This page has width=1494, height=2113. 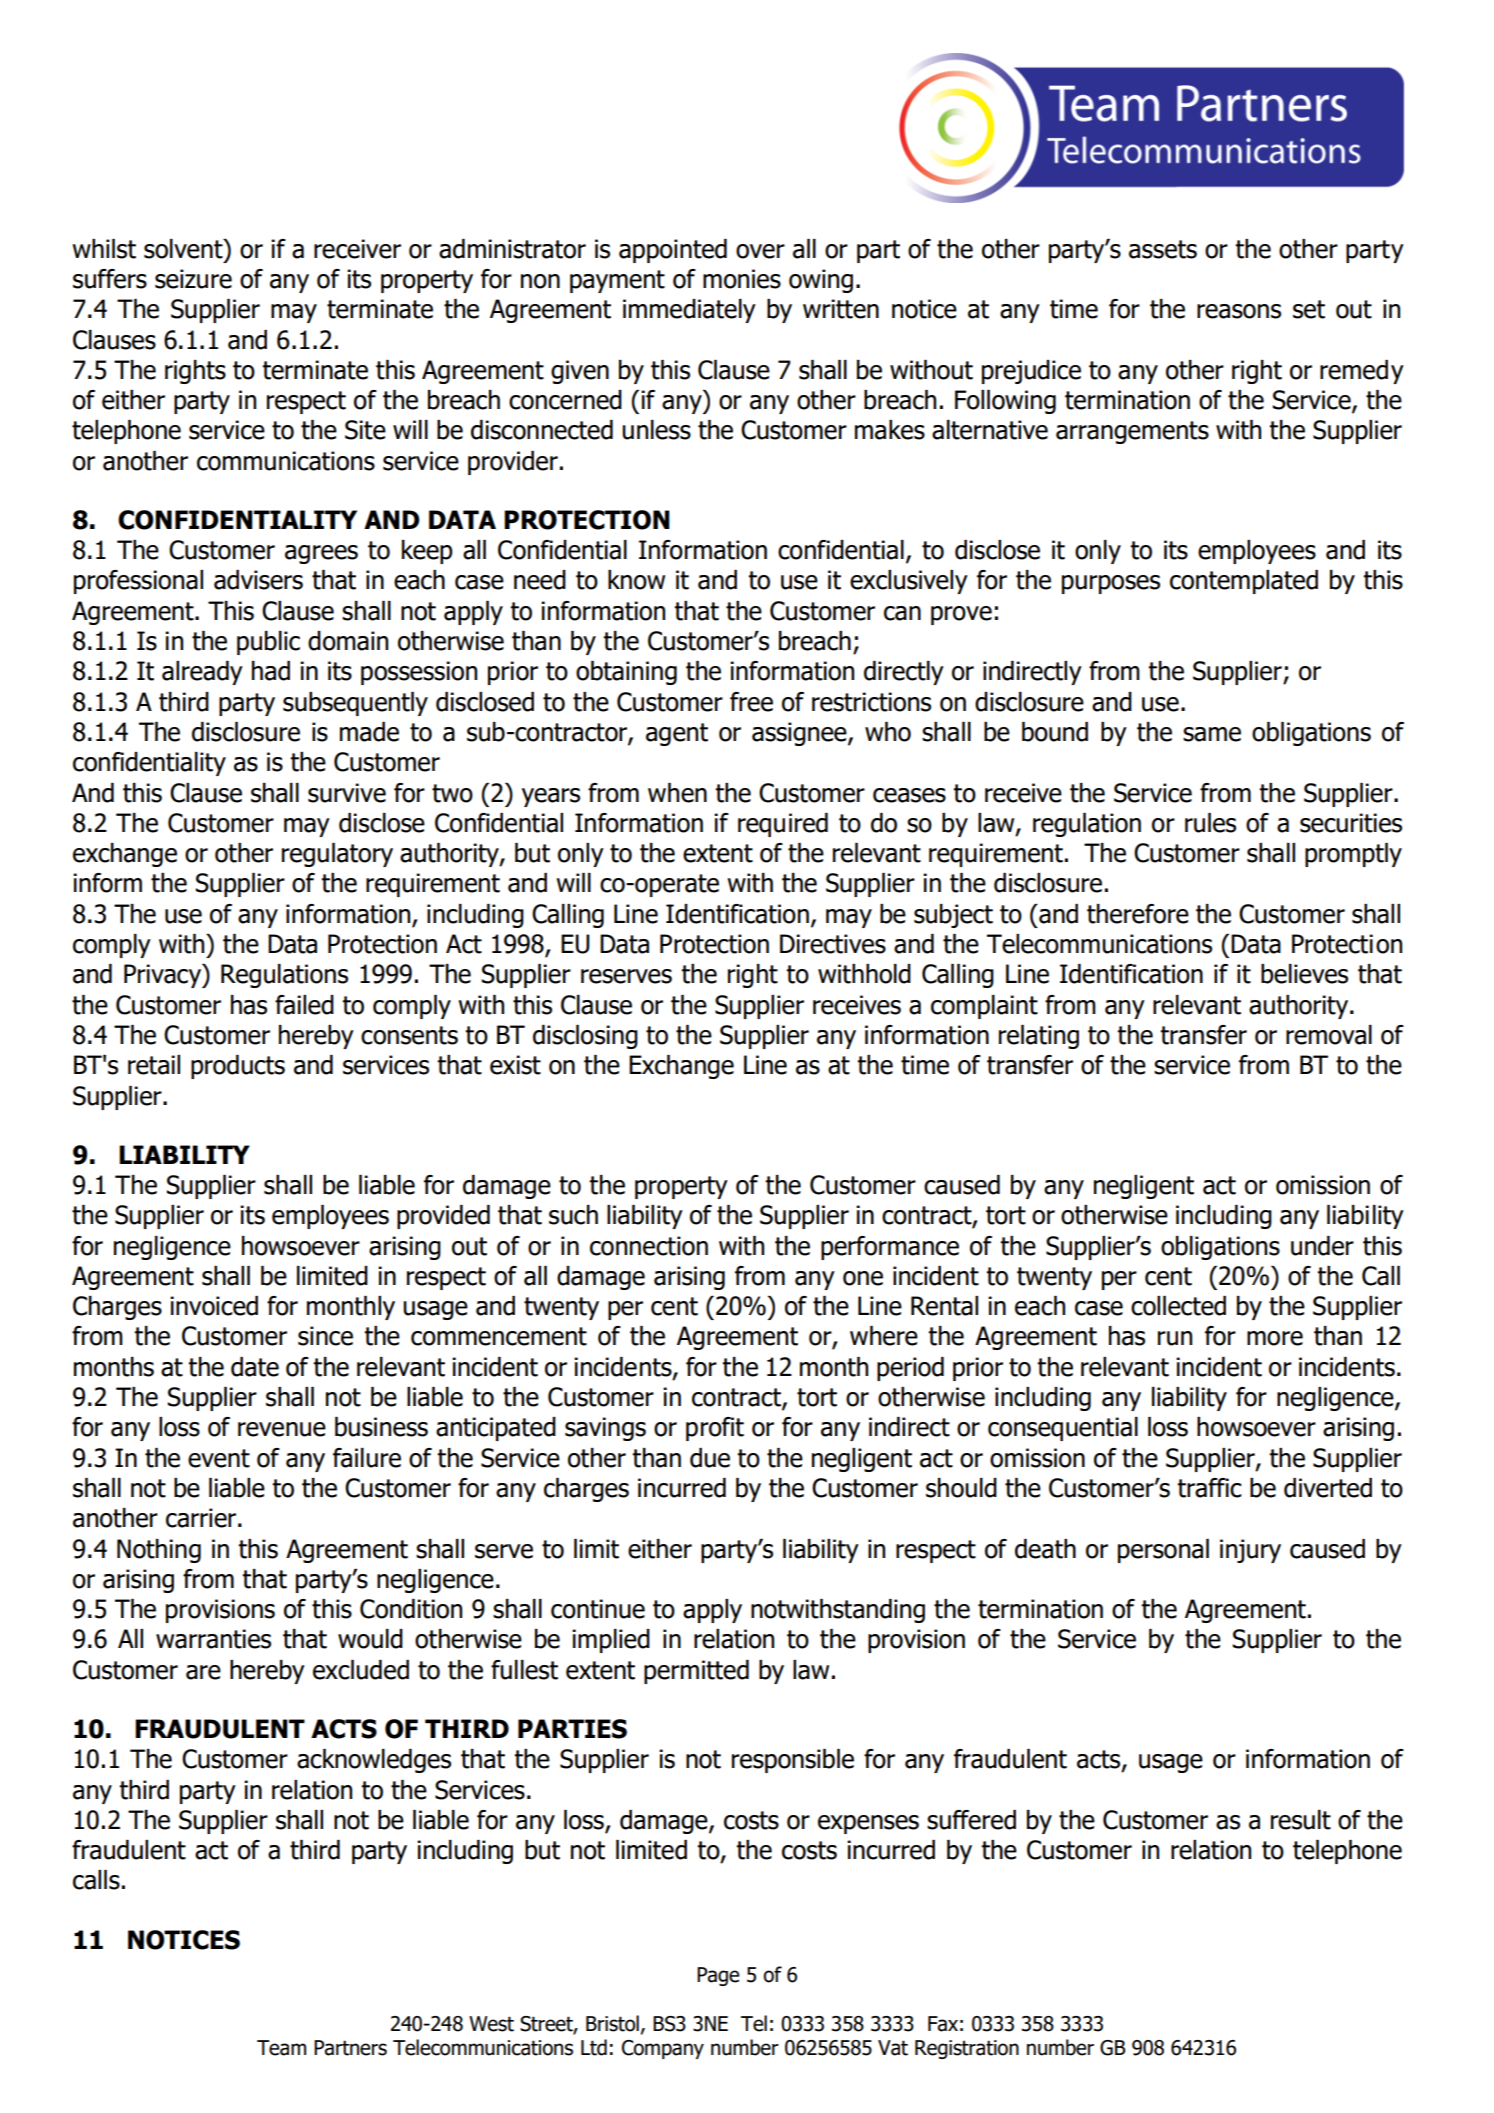 What do you see at coordinates (238, 1067) in the page?
I see `products` at bounding box center [238, 1067].
